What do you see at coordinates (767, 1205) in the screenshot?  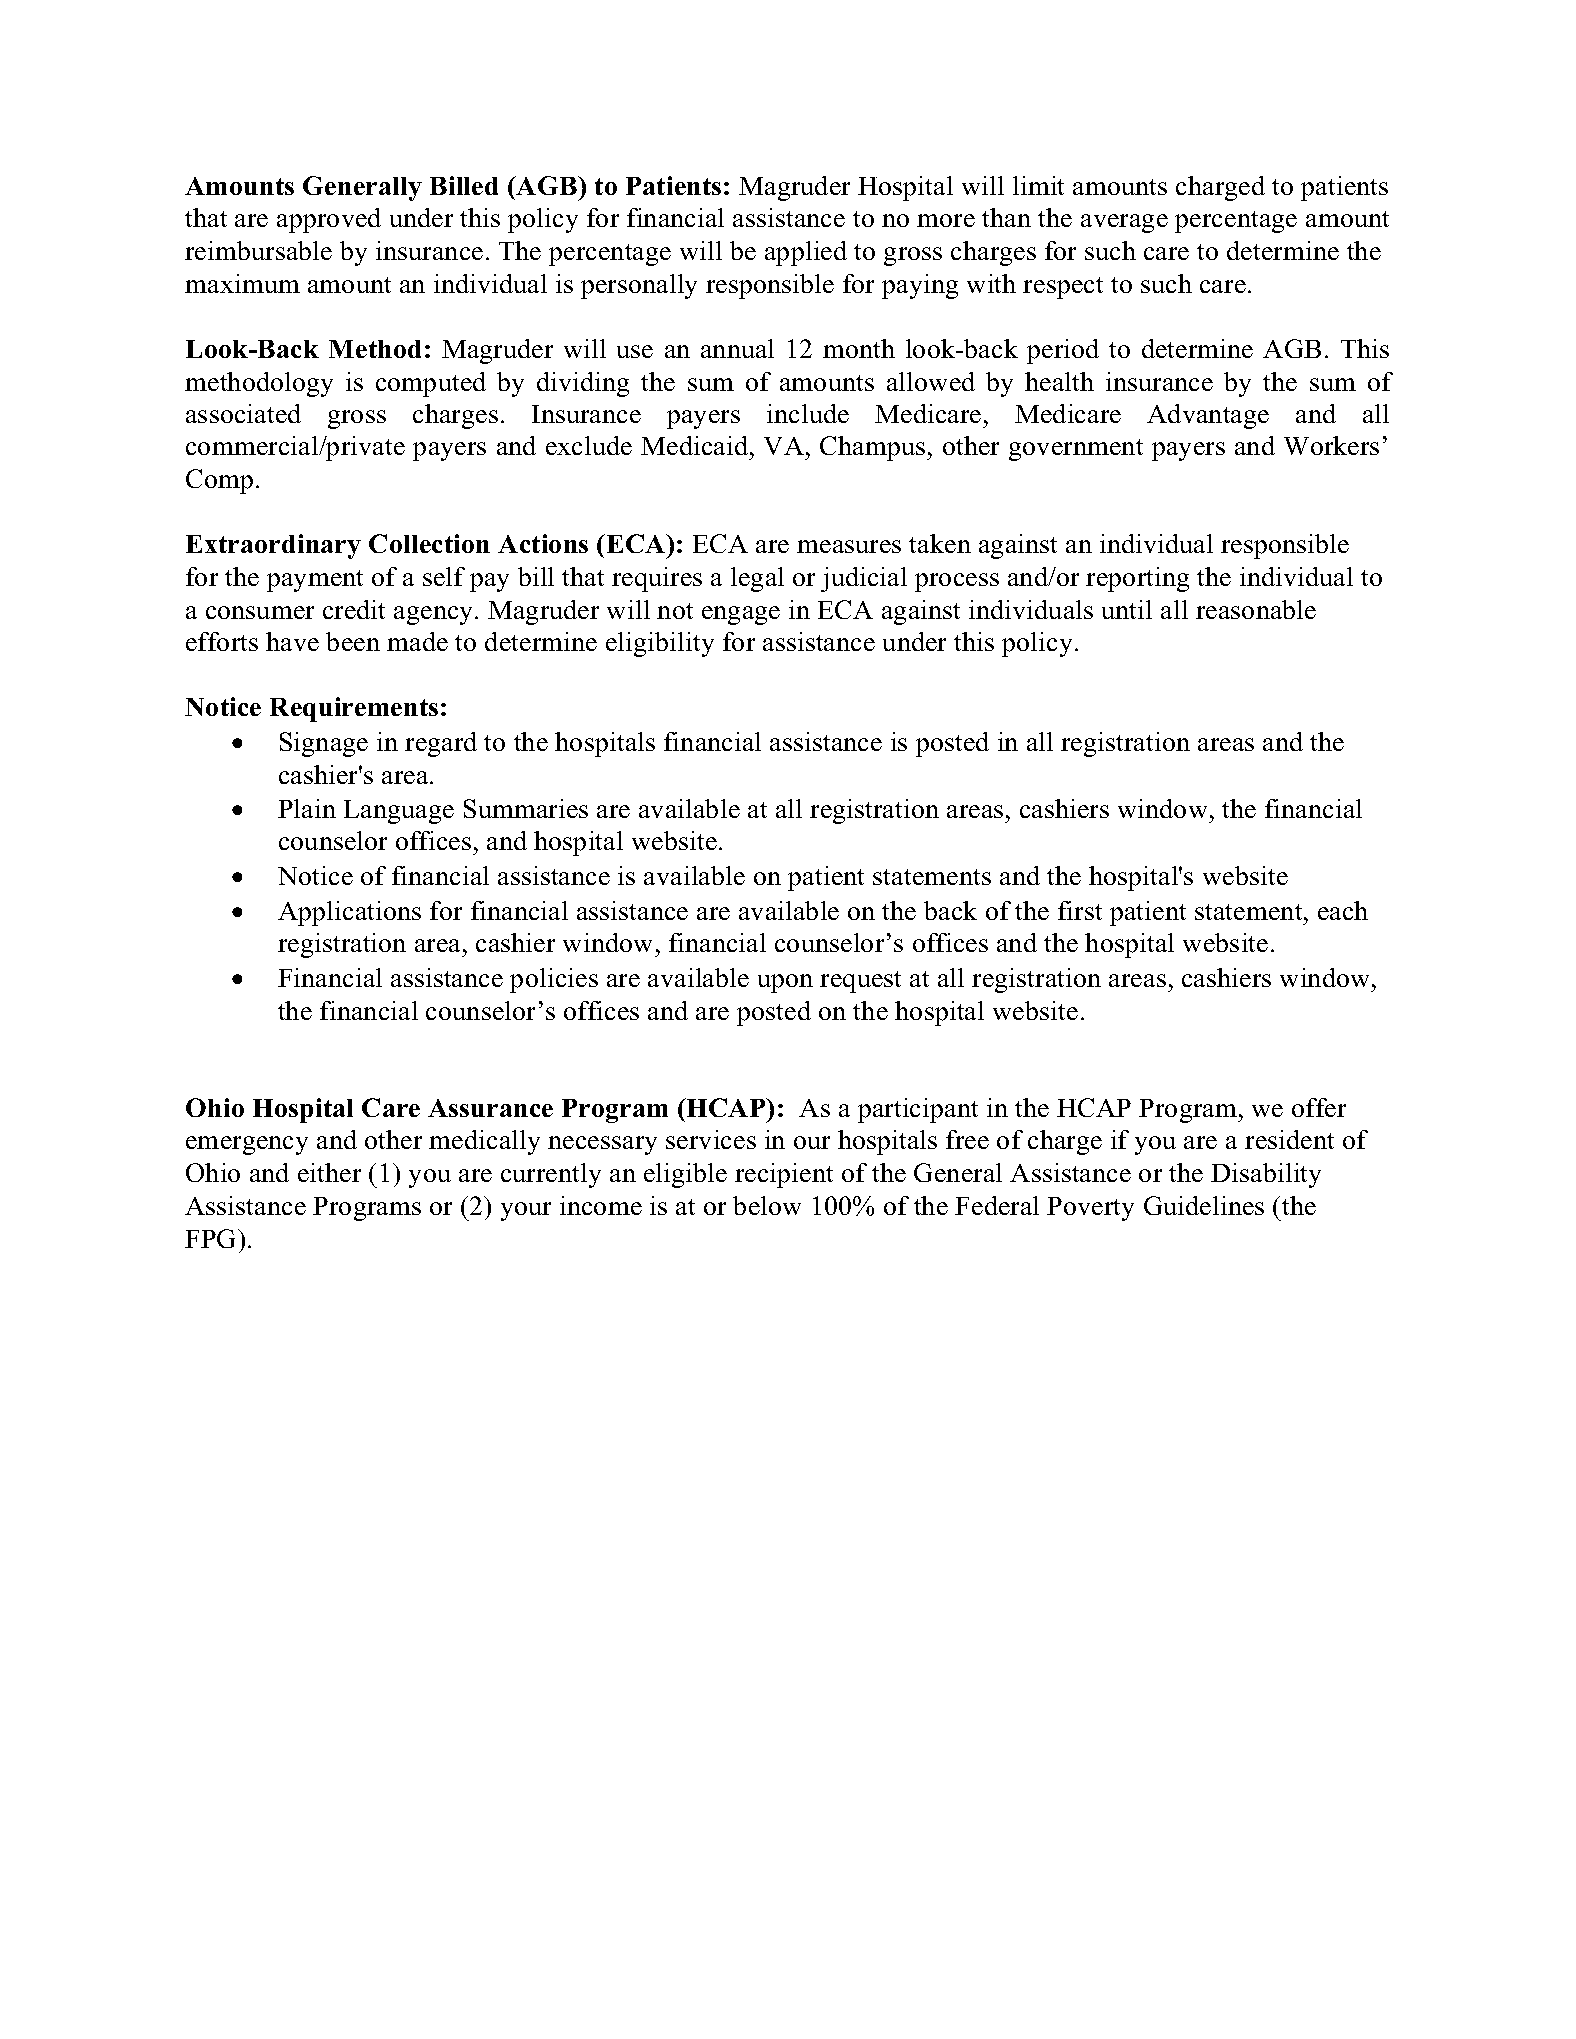 I see `below` at bounding box center [767, 1205].
